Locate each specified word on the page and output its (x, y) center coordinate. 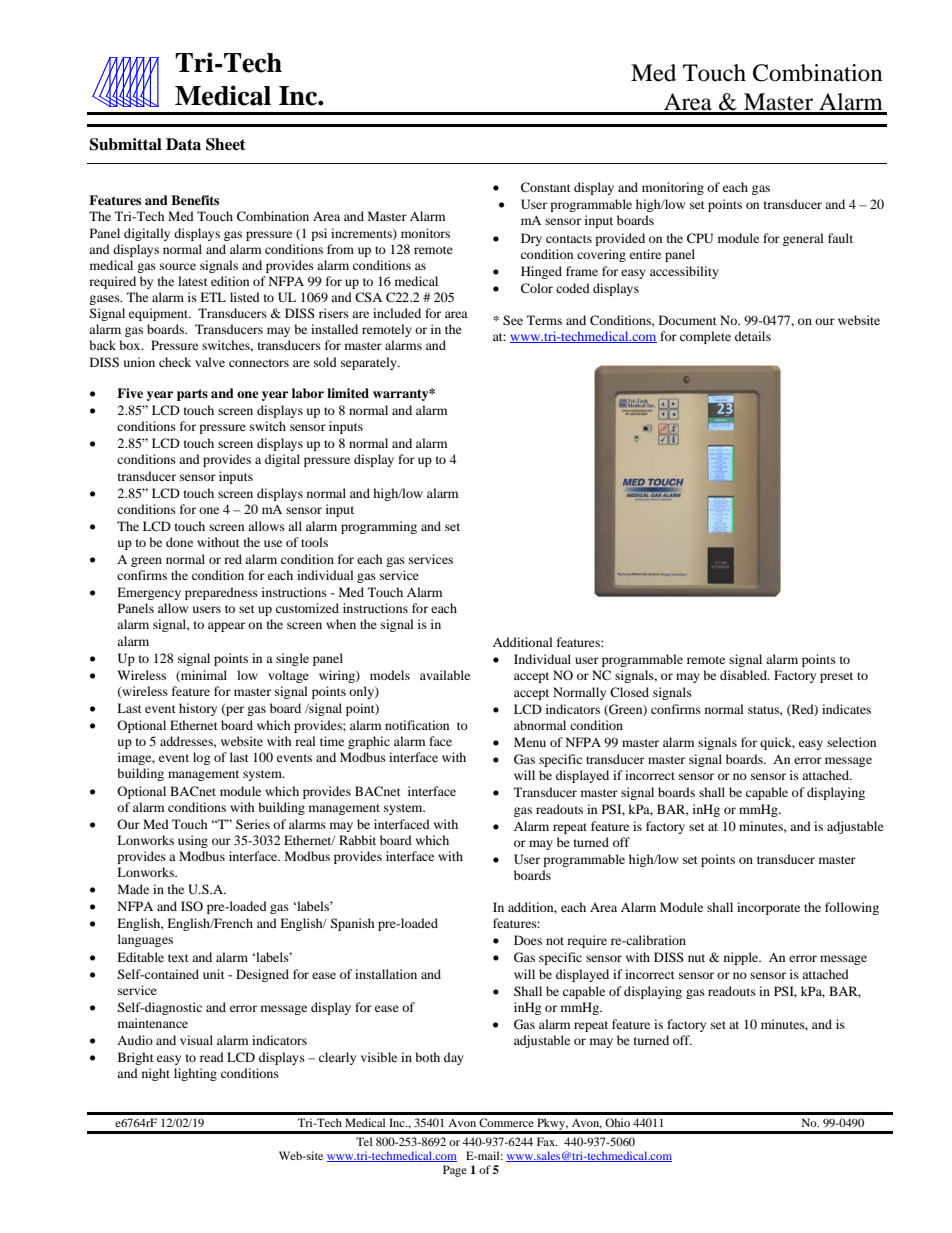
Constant (546, 187)
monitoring (673, 188)
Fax (547, 1141)
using (193, 841)
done (179, 542)
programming (379, 527)
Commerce (506, 1122)
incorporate (768, 908)
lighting (195, 1074)
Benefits (195, 200)
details (753, 336)
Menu (530, 742)
